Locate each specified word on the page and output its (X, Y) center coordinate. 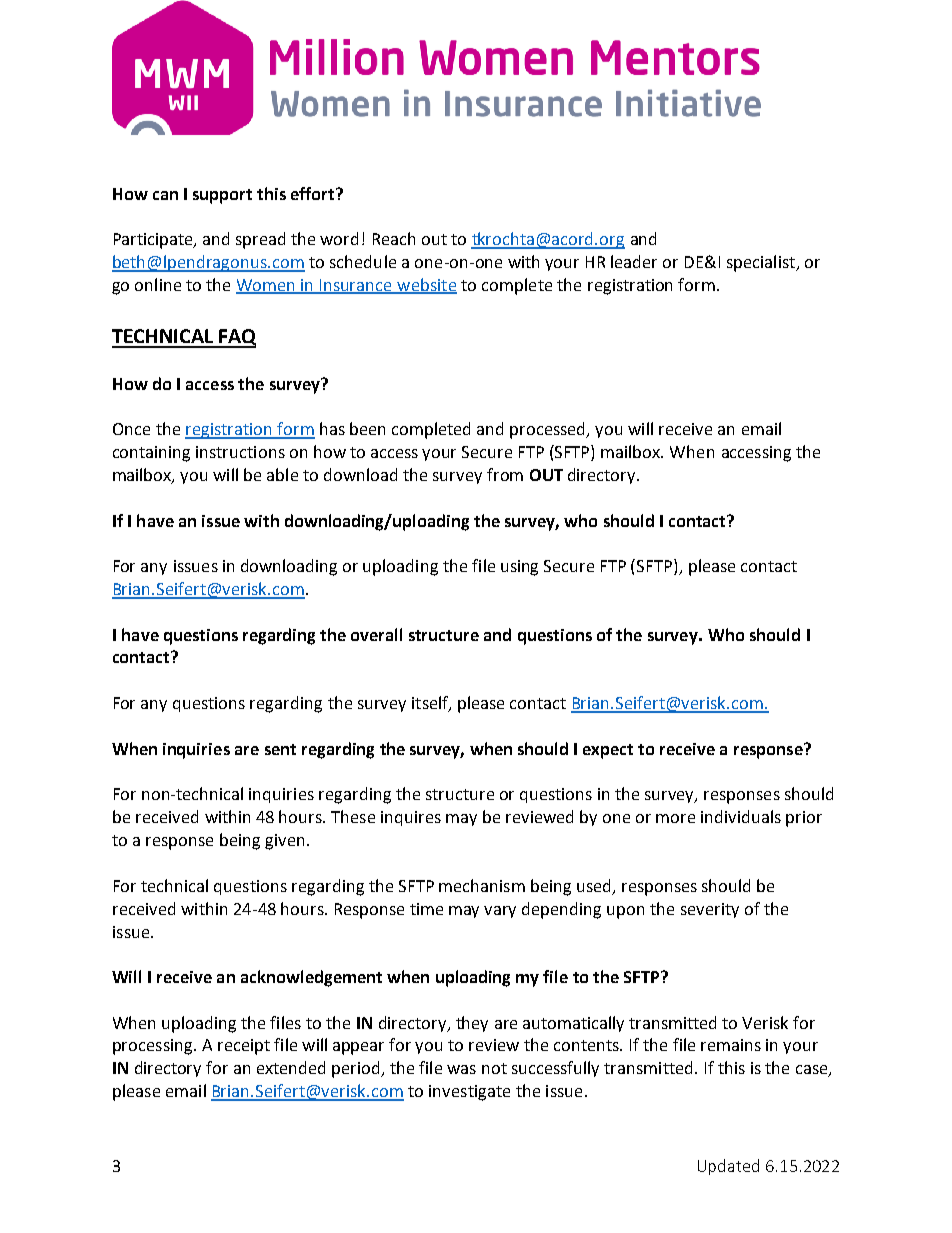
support (222, 196)
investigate (469, 1093)
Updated (728, 1167)
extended (291, 1067)
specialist (762, 263)
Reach (394, 238)
